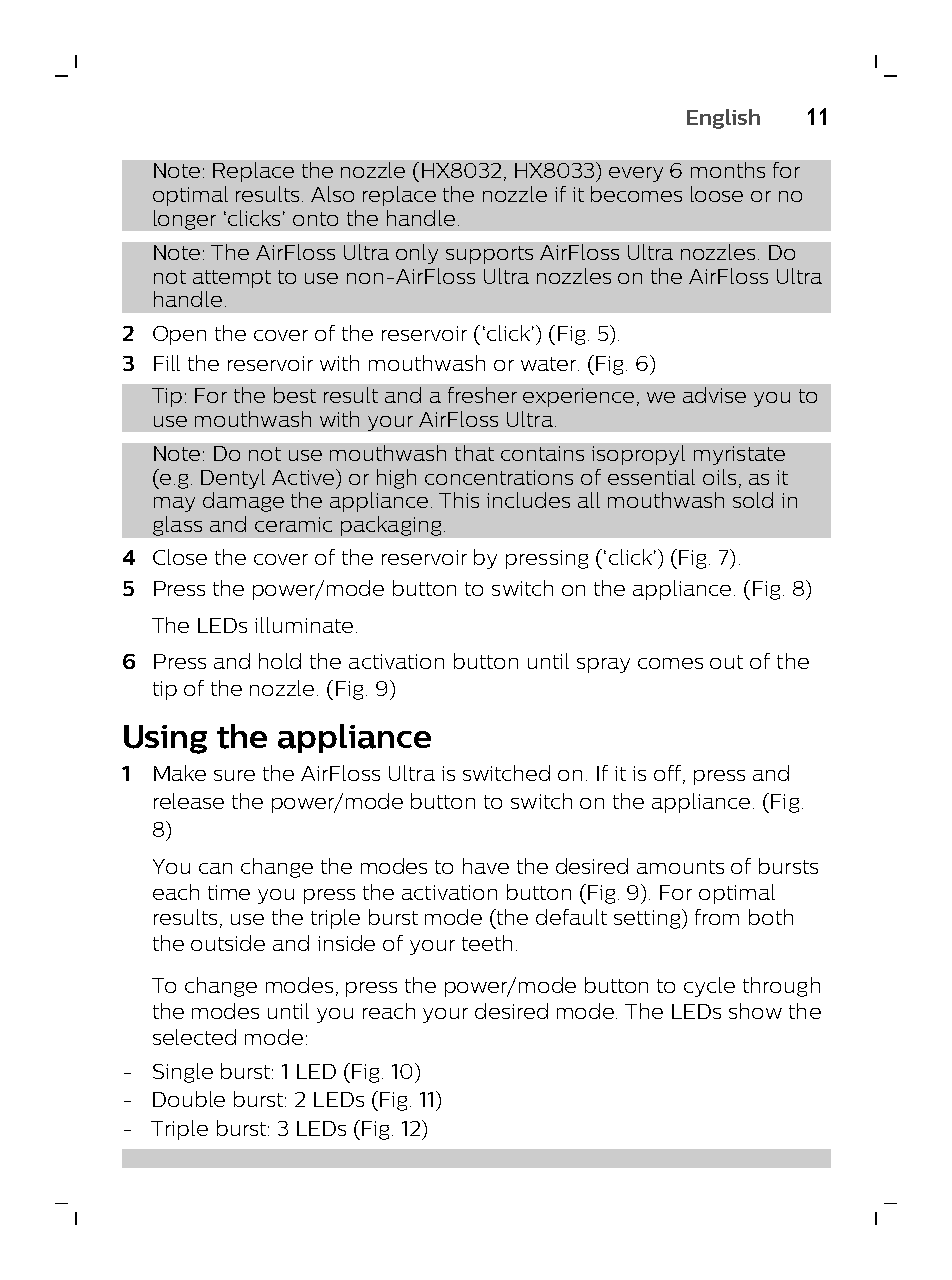 The image size is (952, 1280). What do you see at coordinates (234, 775) in the screenshot?
I see `sure` at bounding box center [234, 775].
